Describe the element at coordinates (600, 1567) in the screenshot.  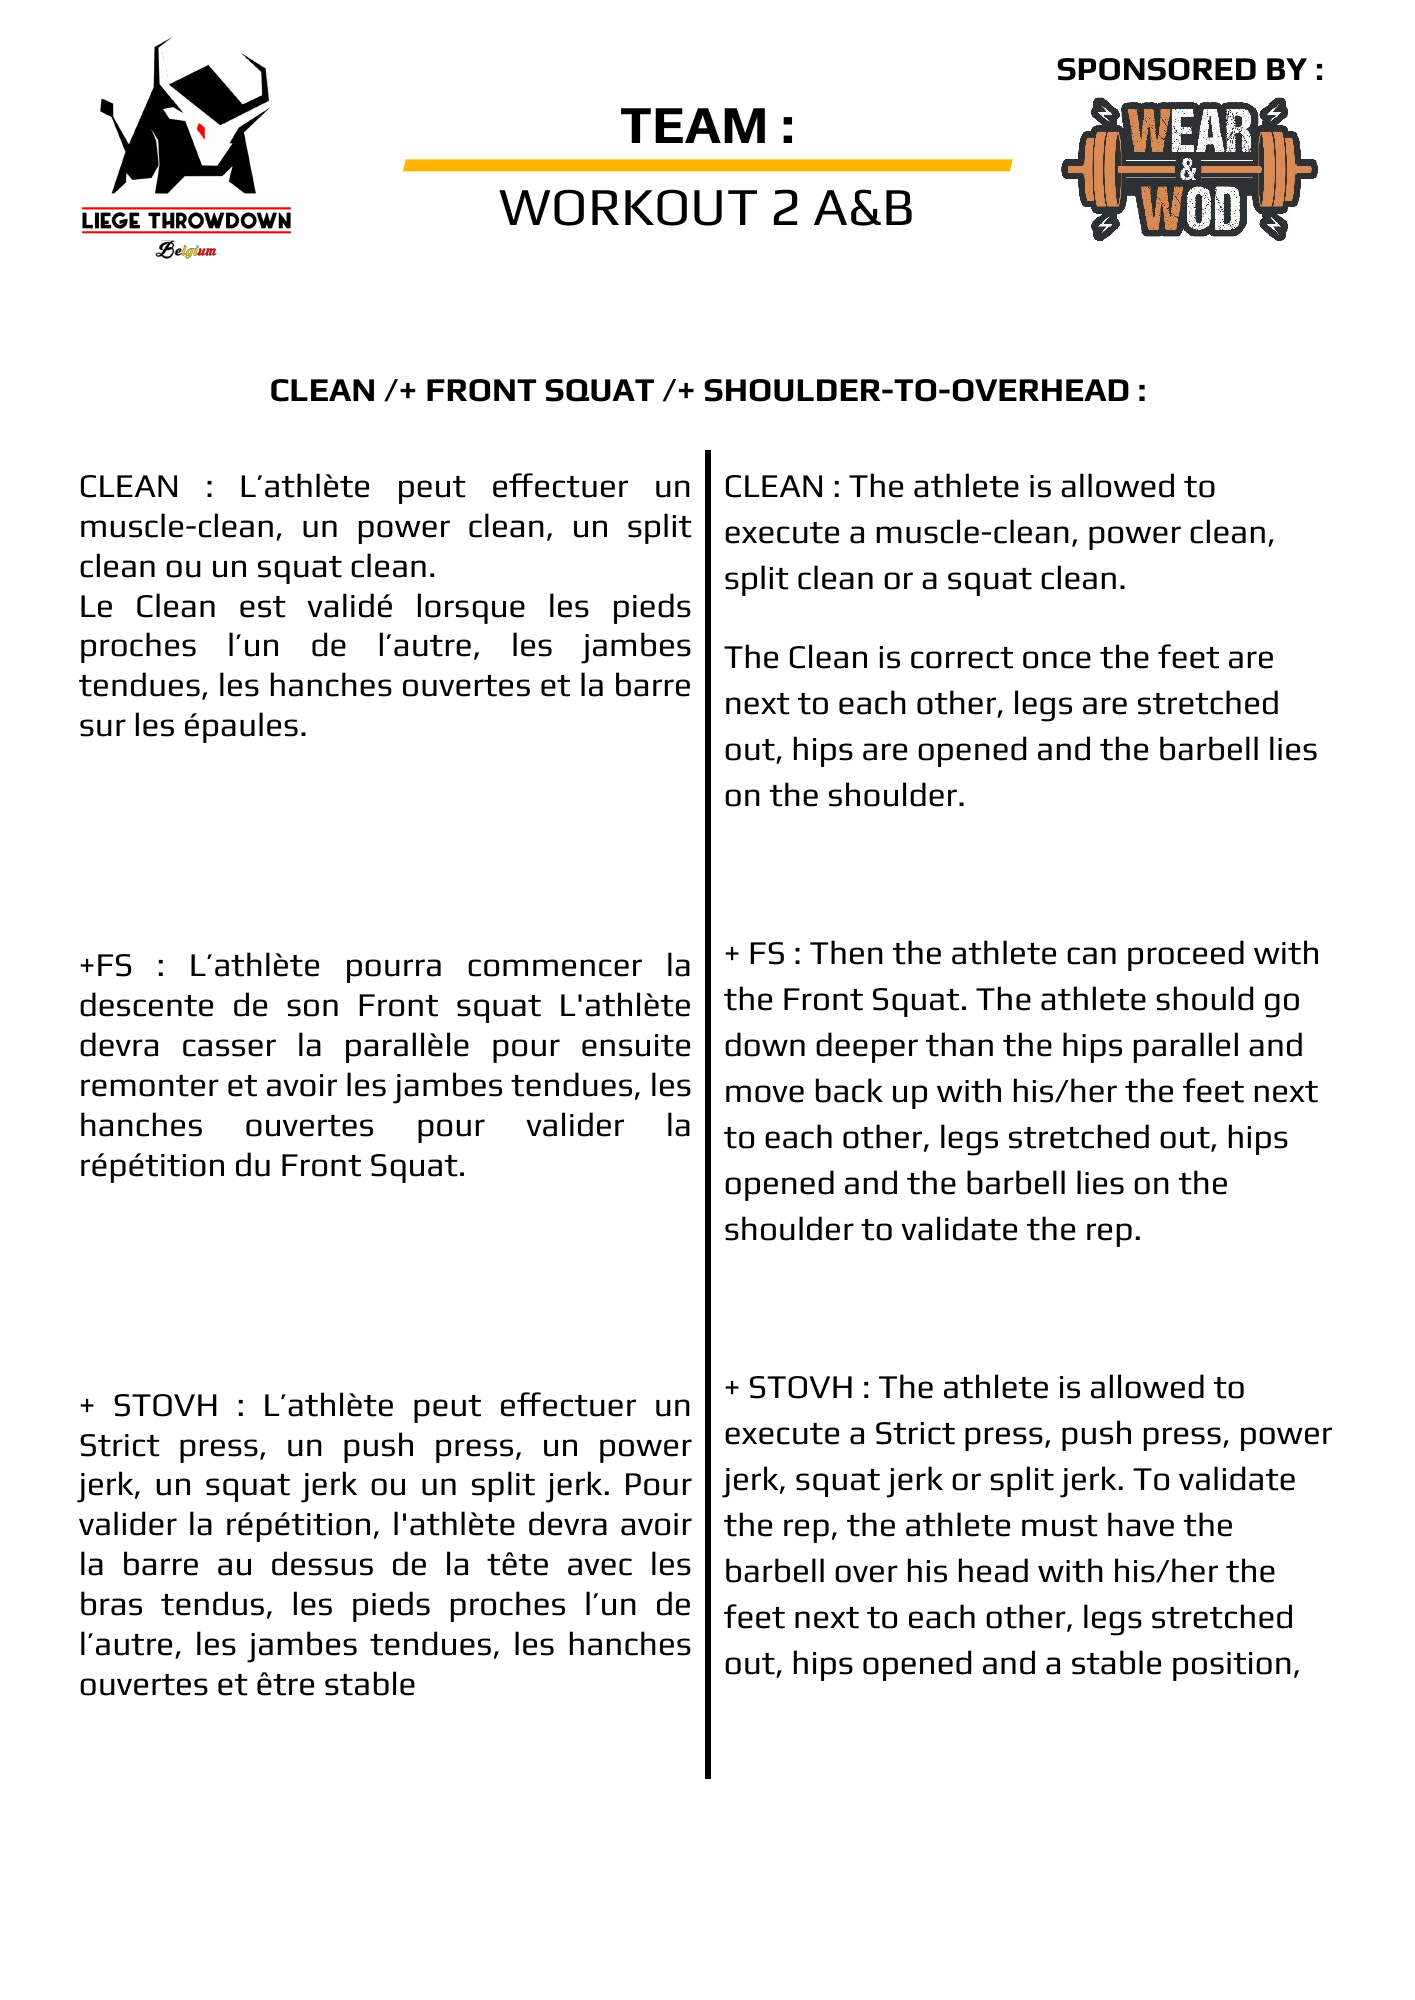
I see `avec` at that location.
